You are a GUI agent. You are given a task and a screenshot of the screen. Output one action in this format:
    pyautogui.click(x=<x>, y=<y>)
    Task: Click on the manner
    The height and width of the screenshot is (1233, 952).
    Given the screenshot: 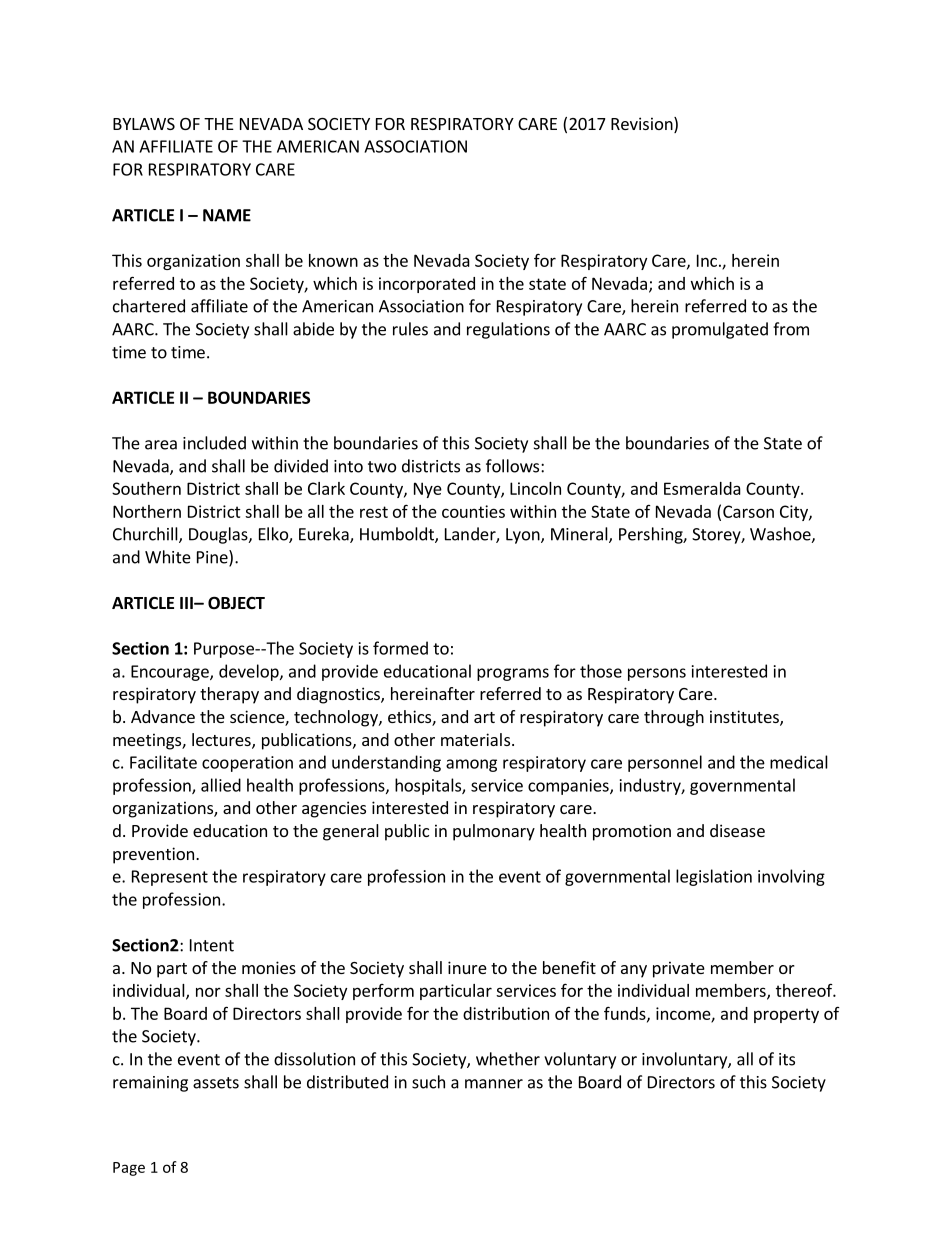 What is the action you would take?
    pyautogui.click(x=494, y=1084)
